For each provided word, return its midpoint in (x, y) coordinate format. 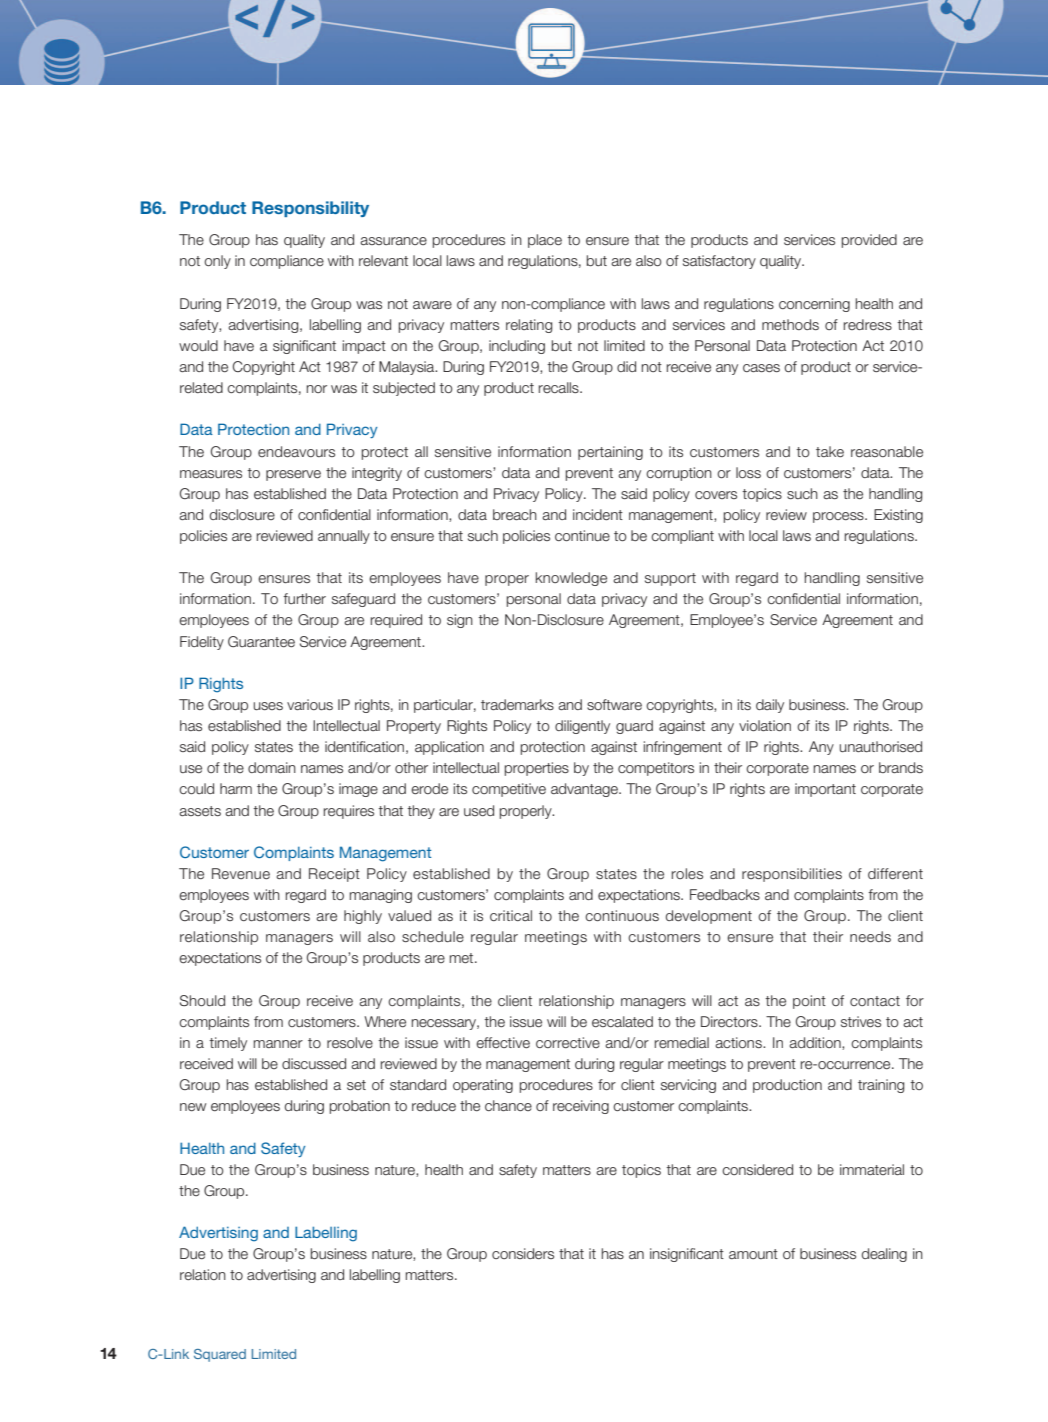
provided (869, 241)
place (545, 241)
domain (272, 767)
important (825, 790)
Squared (220, 1355)
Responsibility (310, 209)
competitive (509, 790)
